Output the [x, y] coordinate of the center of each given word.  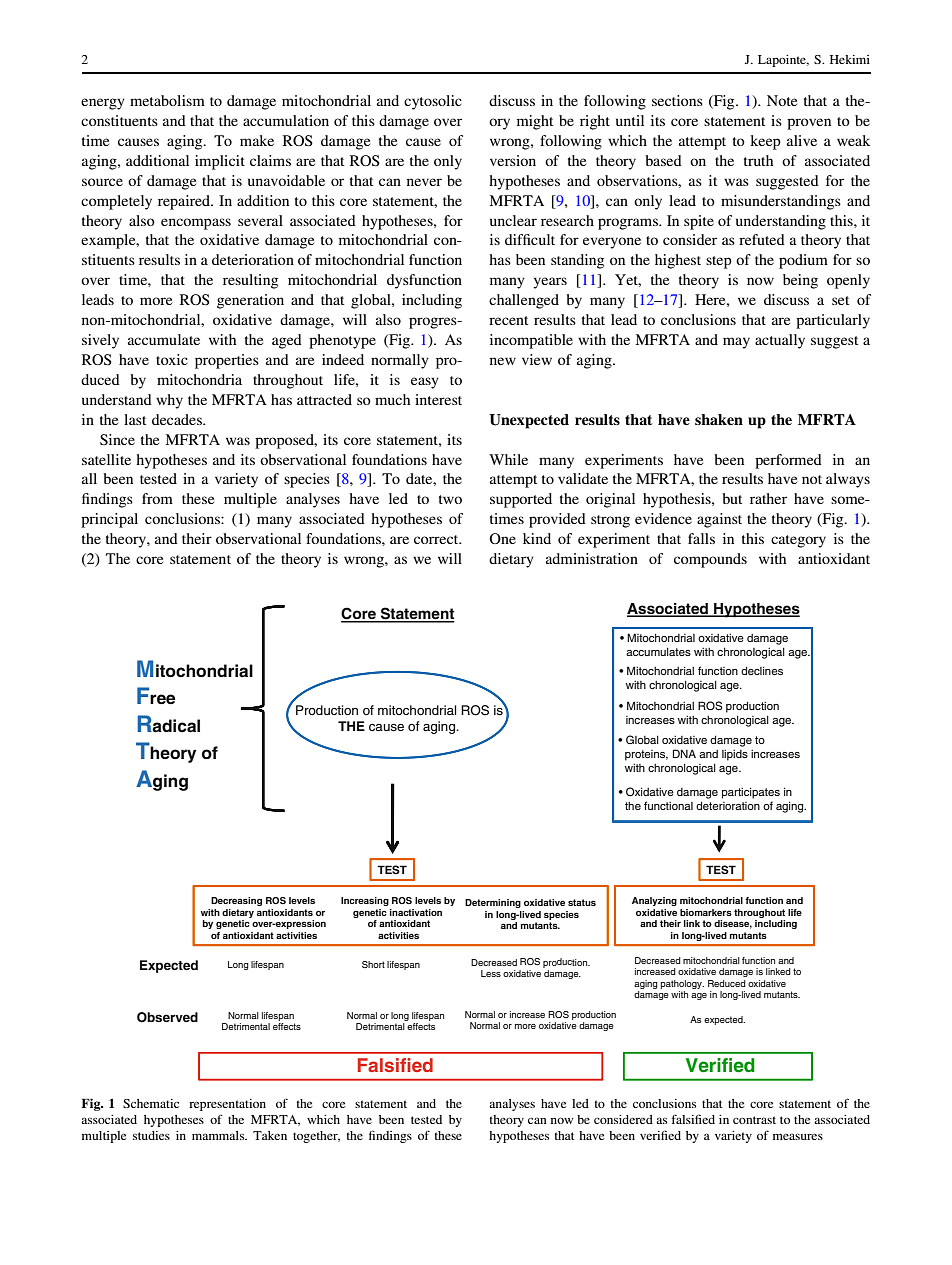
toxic [172, 359]
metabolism [167, 100]
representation [227, 1105]
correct [437, 539]
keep [765, 142]
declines [762, 671]
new [503, 361]
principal [109, 520]
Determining [493, 903]
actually [780, 341]
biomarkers [706, 912]
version [513, 160]
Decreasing [236, 901]
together [316, 1137]
